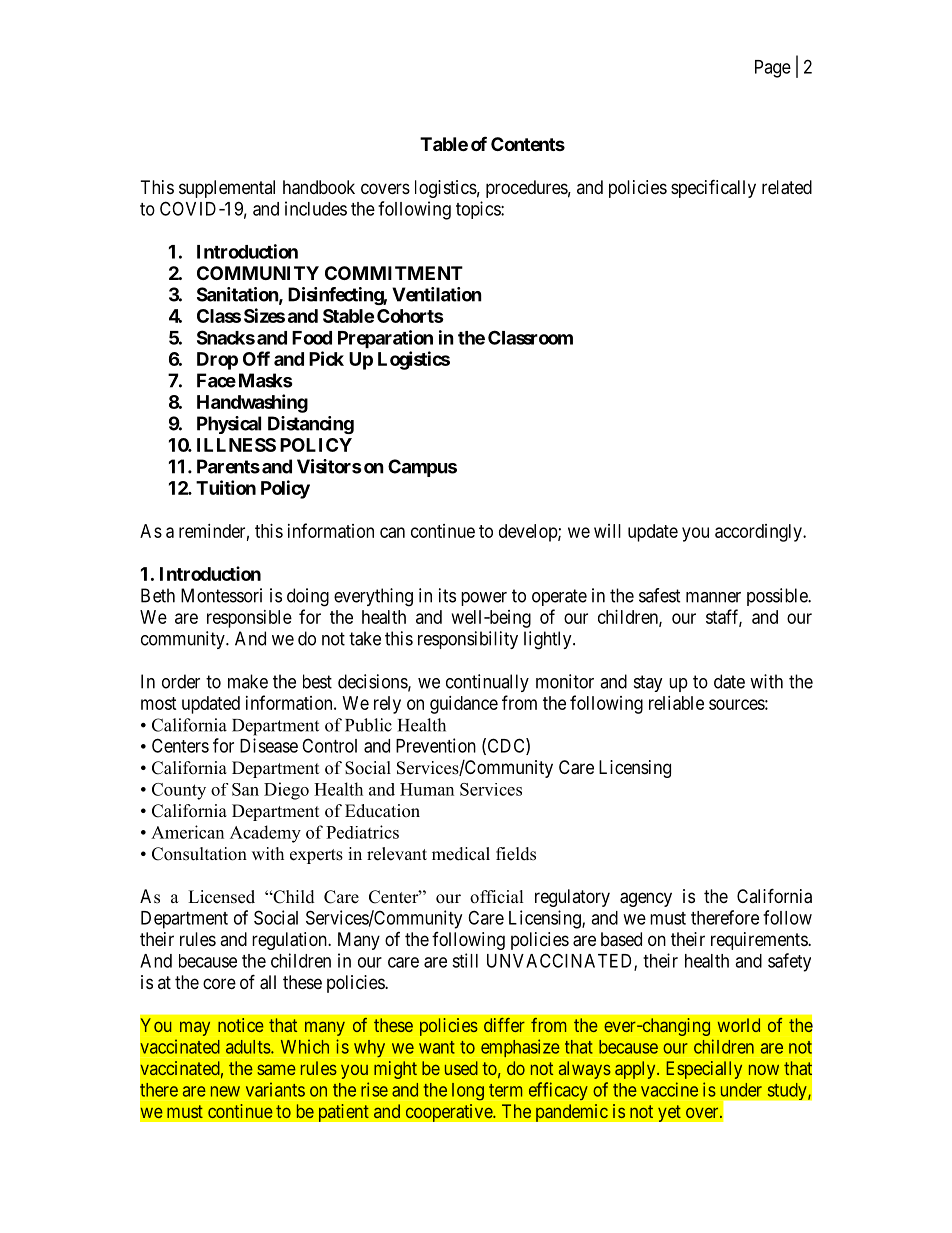  What do you see at coordinates (217, 361) in the screenshot?
I see `Drop` at bounding box center [217, 361].
